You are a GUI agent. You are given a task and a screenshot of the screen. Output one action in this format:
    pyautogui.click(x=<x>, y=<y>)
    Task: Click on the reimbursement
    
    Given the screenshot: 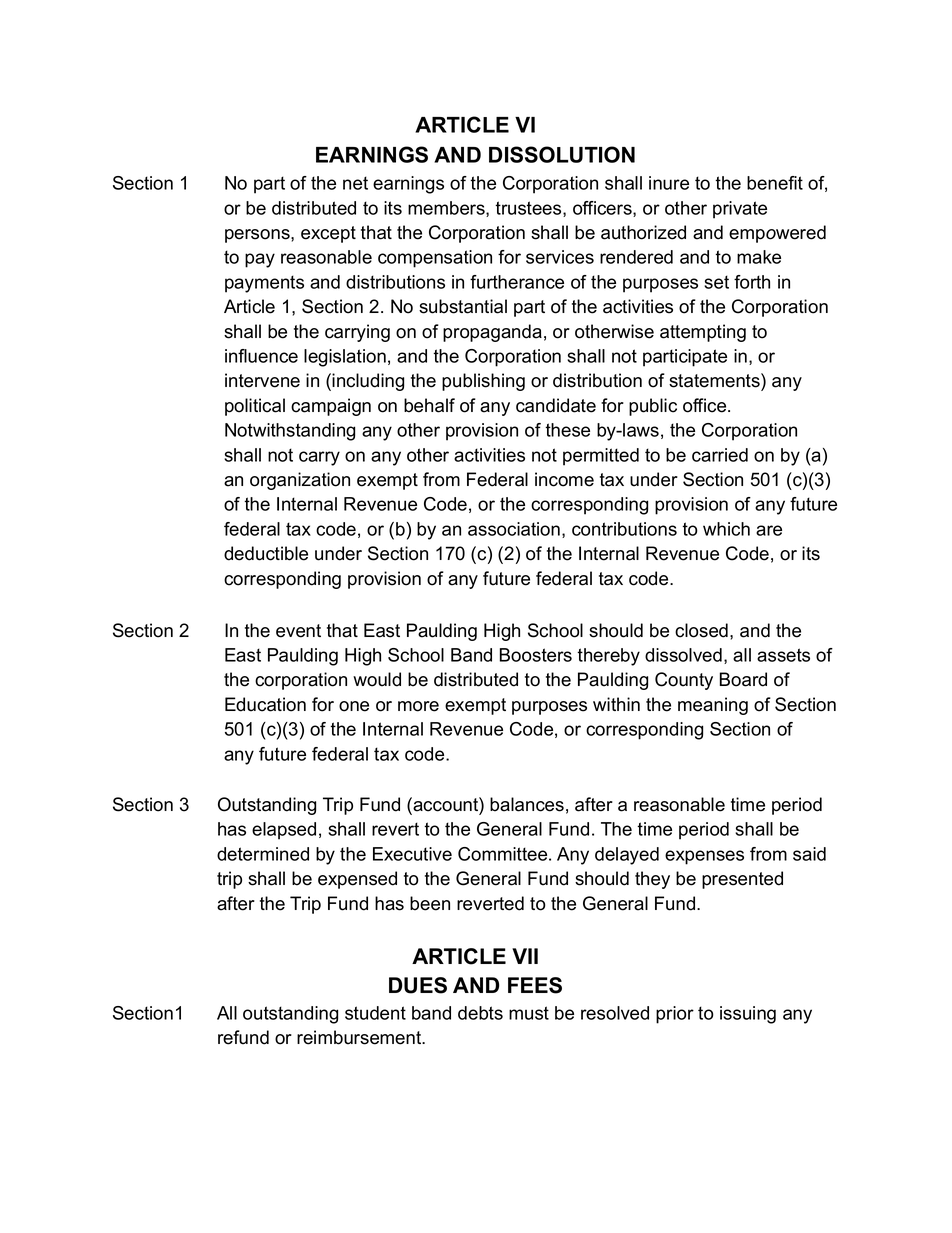 What is the action you would take?
    pyautogui.click(x=360, y=1037)
